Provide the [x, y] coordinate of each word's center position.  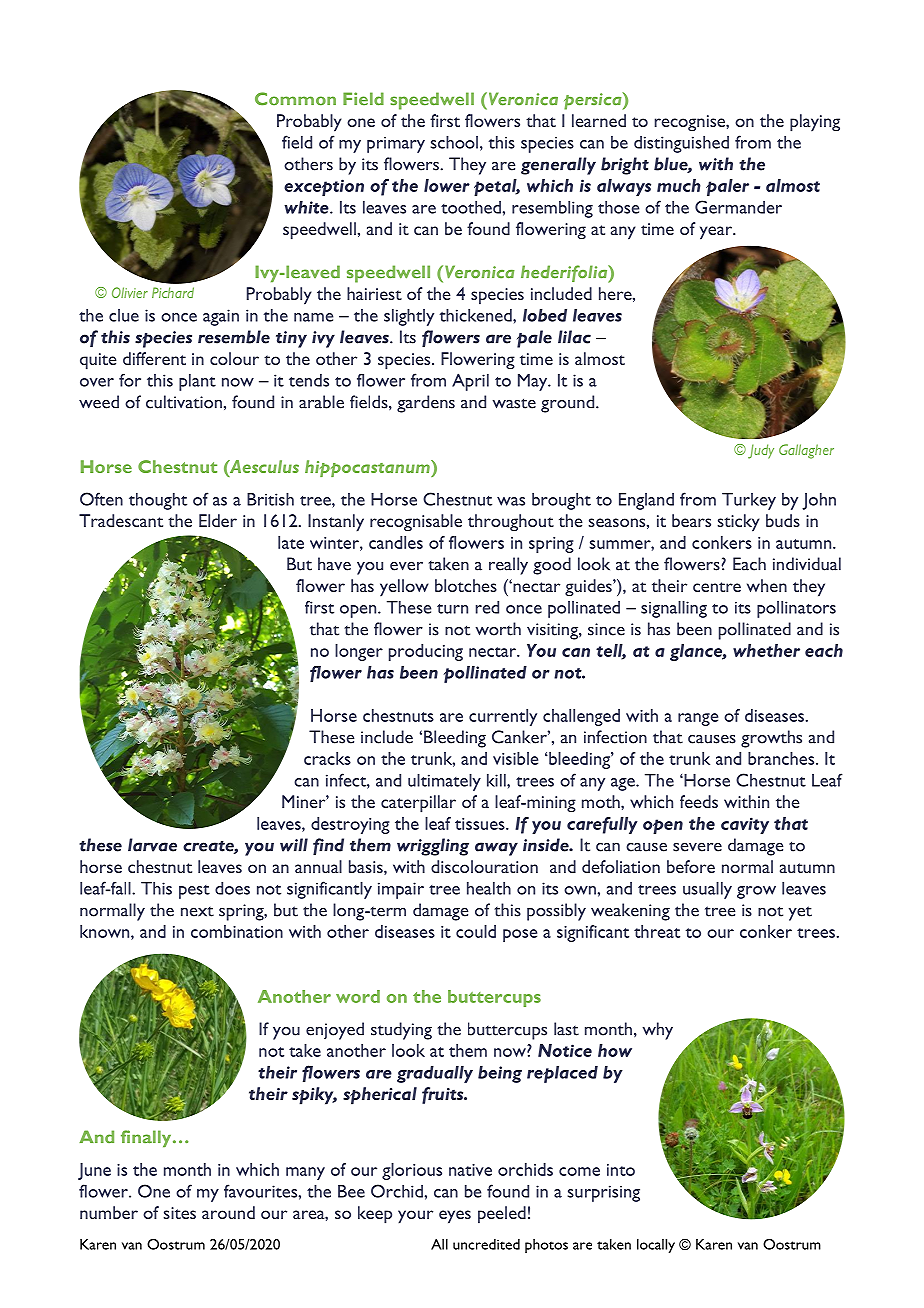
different [154, 358]
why [658, 1031]
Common [295, 99]
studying [401, 1031]
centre [717, 587]
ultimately [444, 782]
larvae [152, 845]
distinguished [681, 144]
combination [237, 931]
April [470, 382]
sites [179, 1213]
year [717, 233]
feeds [699, 801]
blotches [466, 585]
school [454, 142]
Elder [218, 520]
